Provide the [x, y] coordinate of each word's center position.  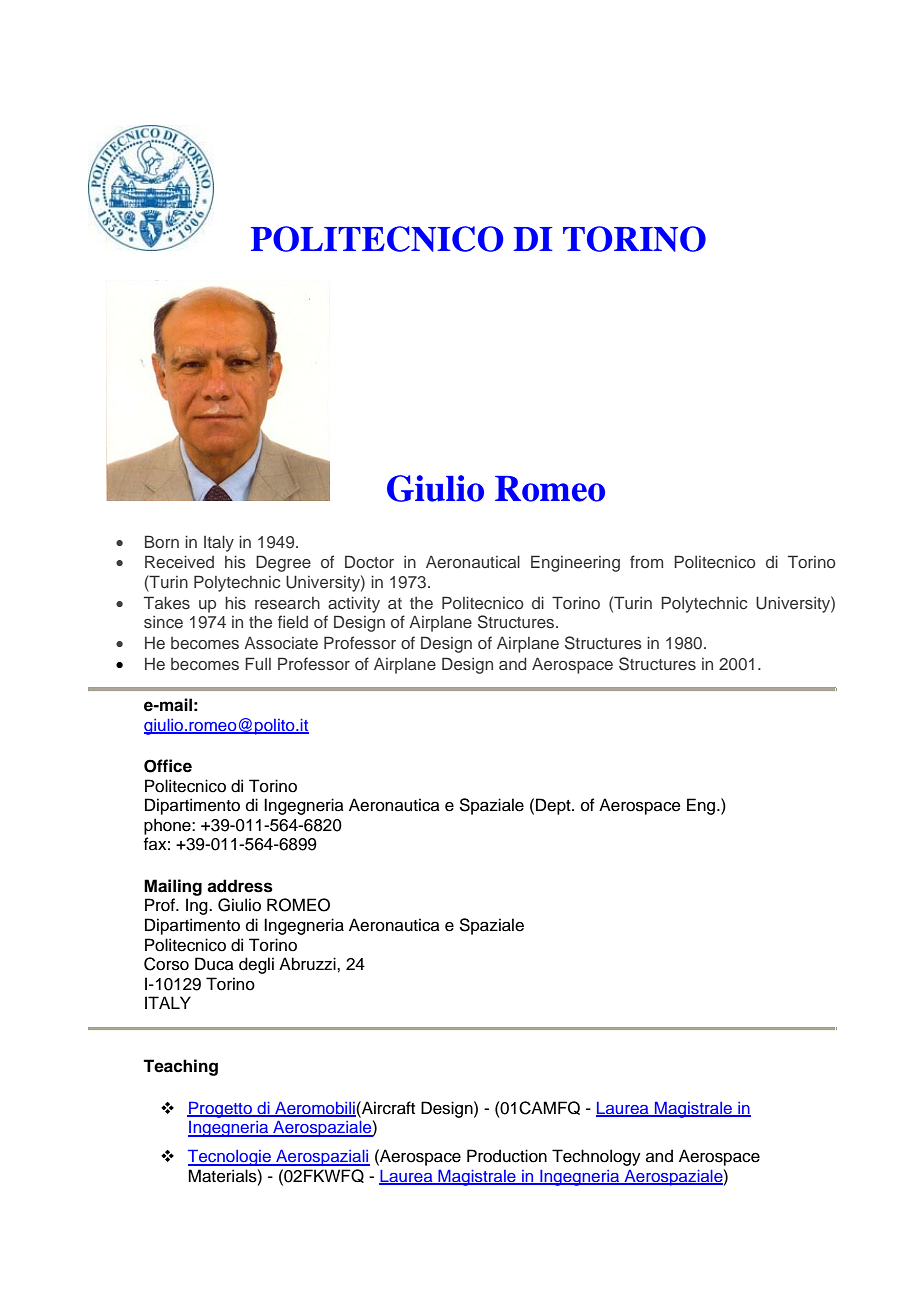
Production [507, 1156]
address [240, 886]
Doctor [369, 561]
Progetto [220, 1110]
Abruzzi [308, 964]
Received [179, 561]
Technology [596, 1157]
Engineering [575, 563]
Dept [554, 806]
